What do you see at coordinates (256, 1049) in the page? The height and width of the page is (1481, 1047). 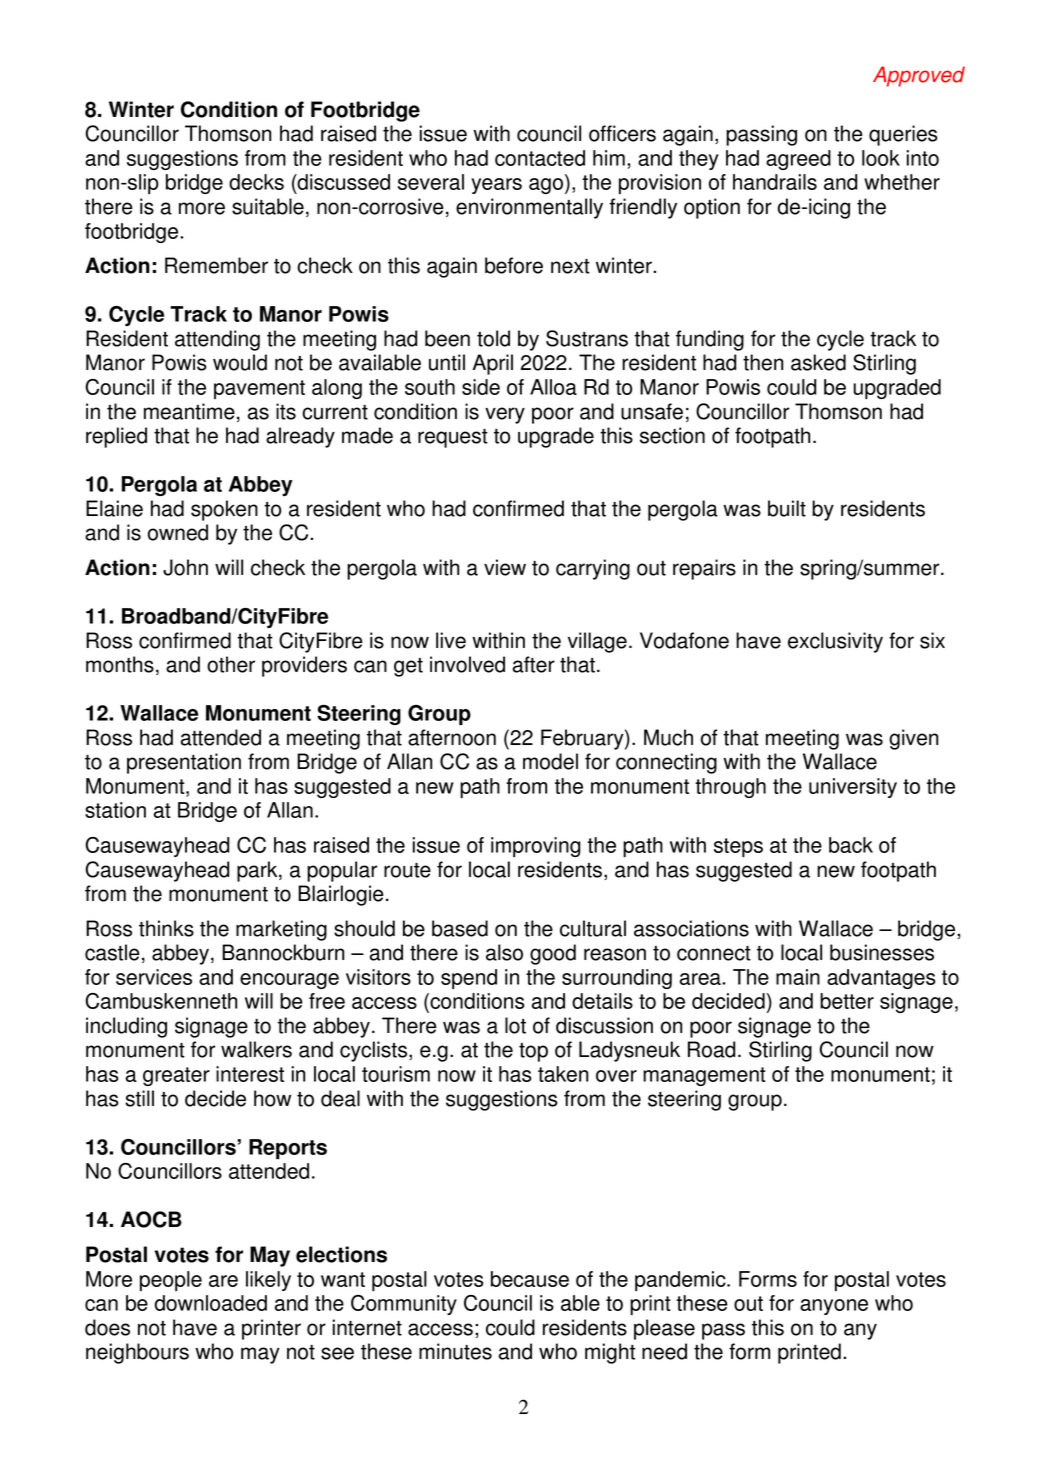 I see `walkers` at bounding box center [256, 1049].
